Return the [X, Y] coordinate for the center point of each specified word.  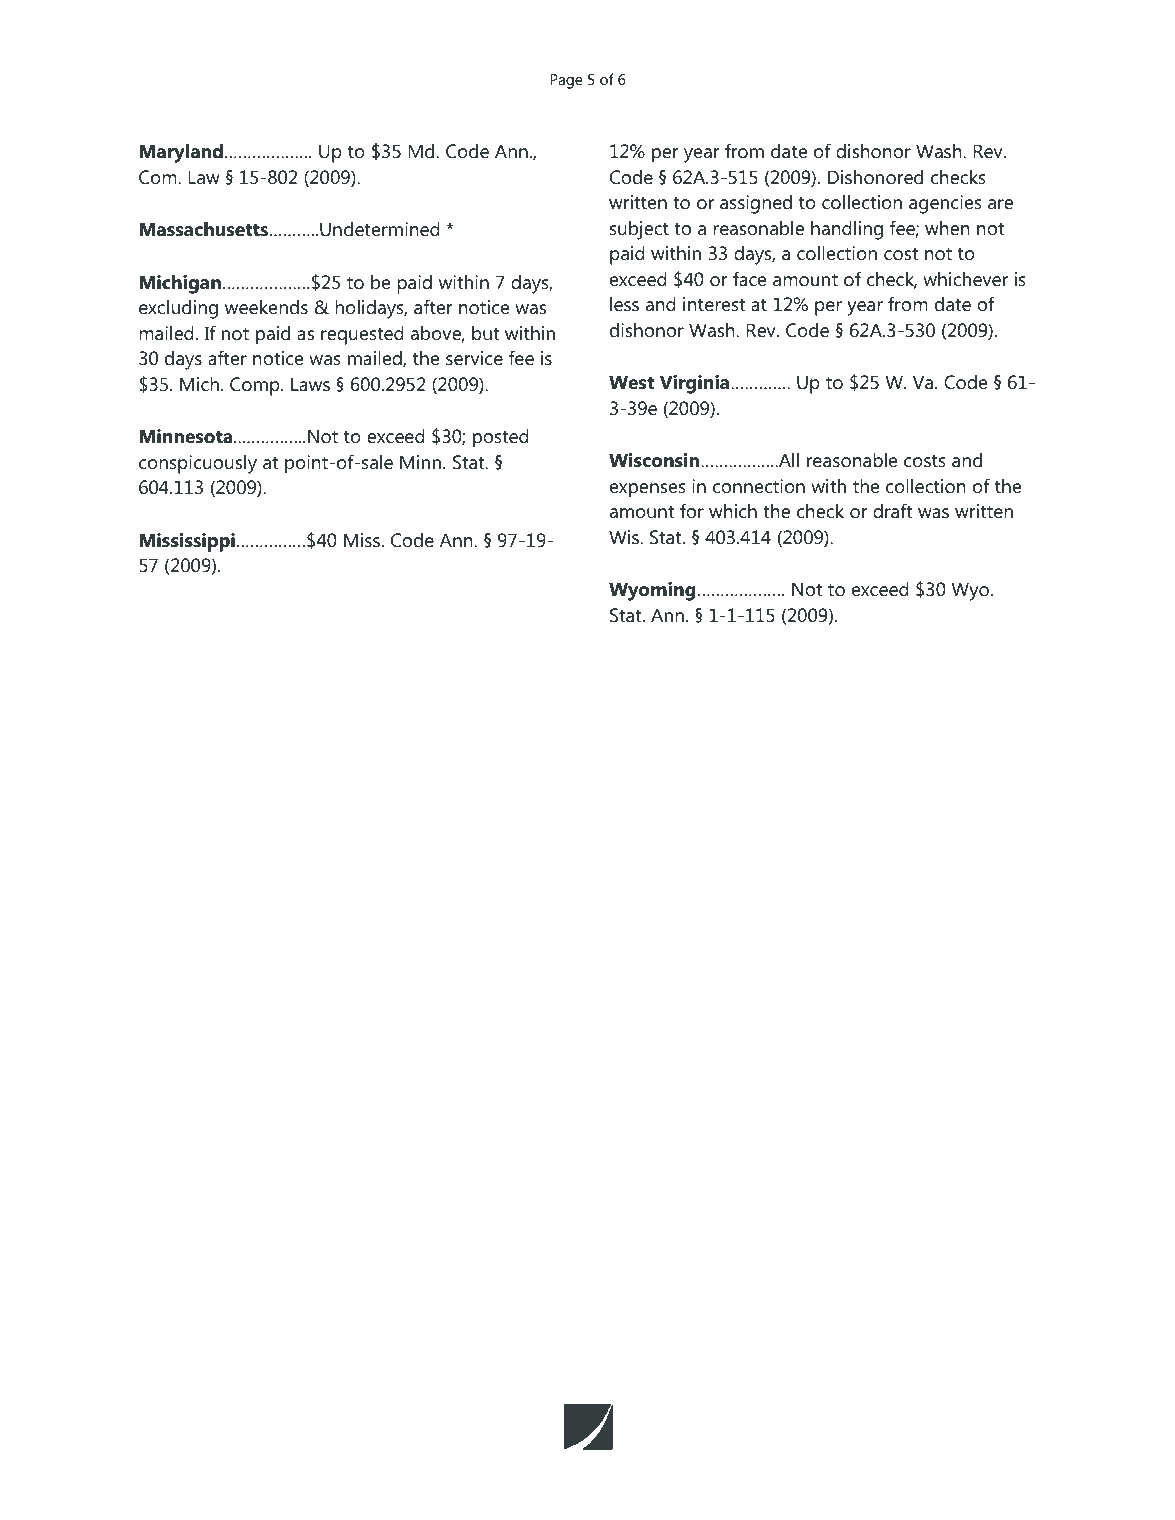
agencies [945, 204]
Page [566, 81]
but [486, 333]
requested [362, 335]
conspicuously [198, 464]
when [947, 228]
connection [759, 486]
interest [714, 304]
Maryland [181, 153]
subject [639, 230]
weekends [266, 307]
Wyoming [652, 591]
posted [501, 438]
